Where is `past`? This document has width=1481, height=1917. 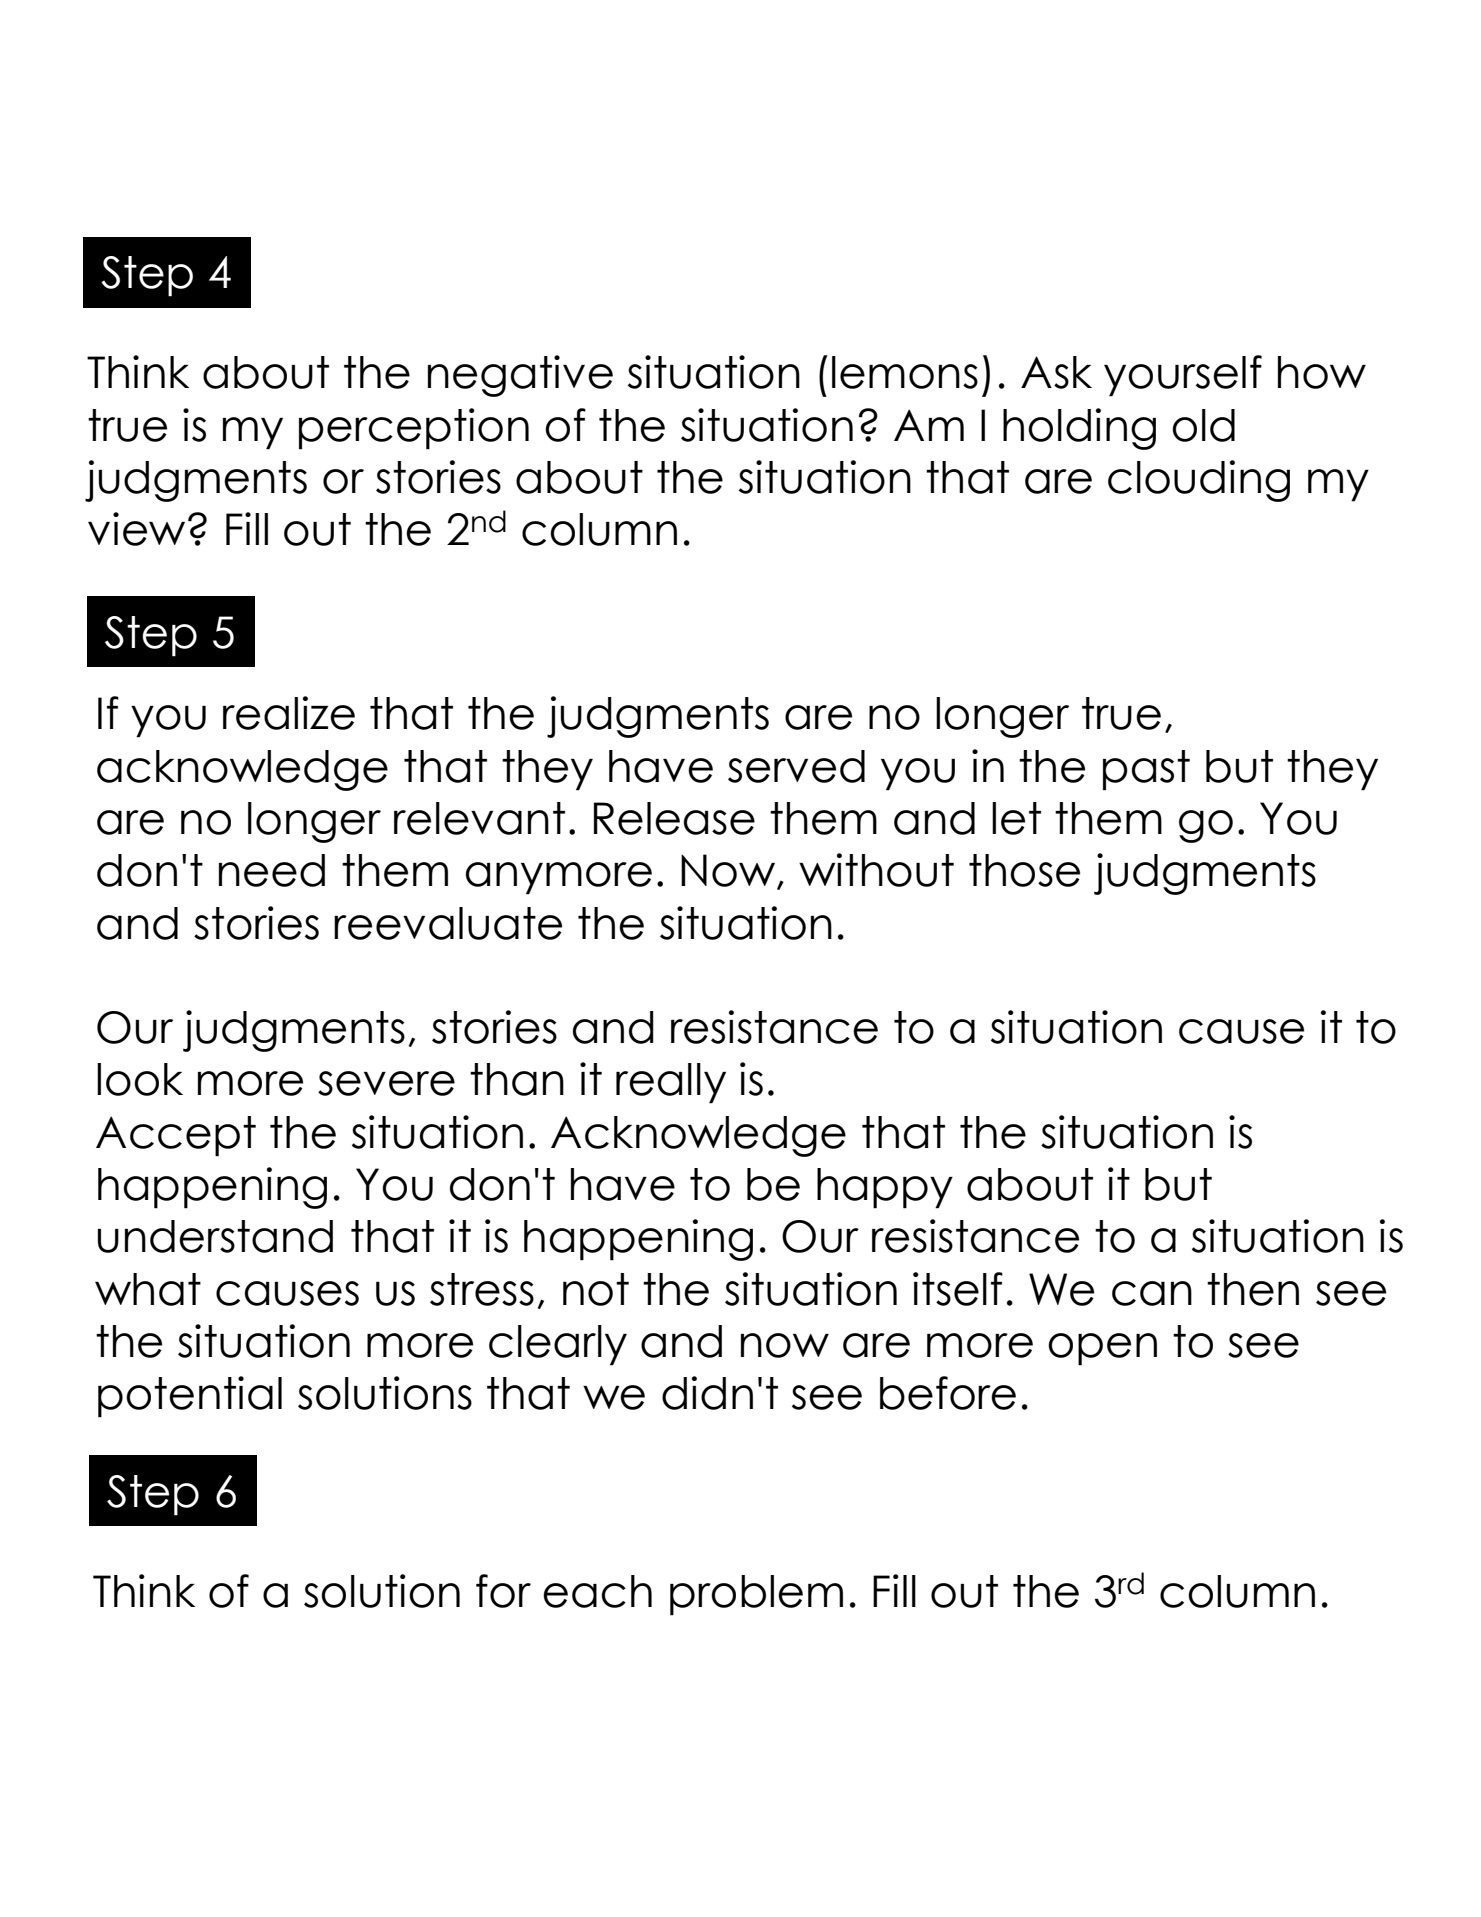
past is located at coordinates (1146, 770).
